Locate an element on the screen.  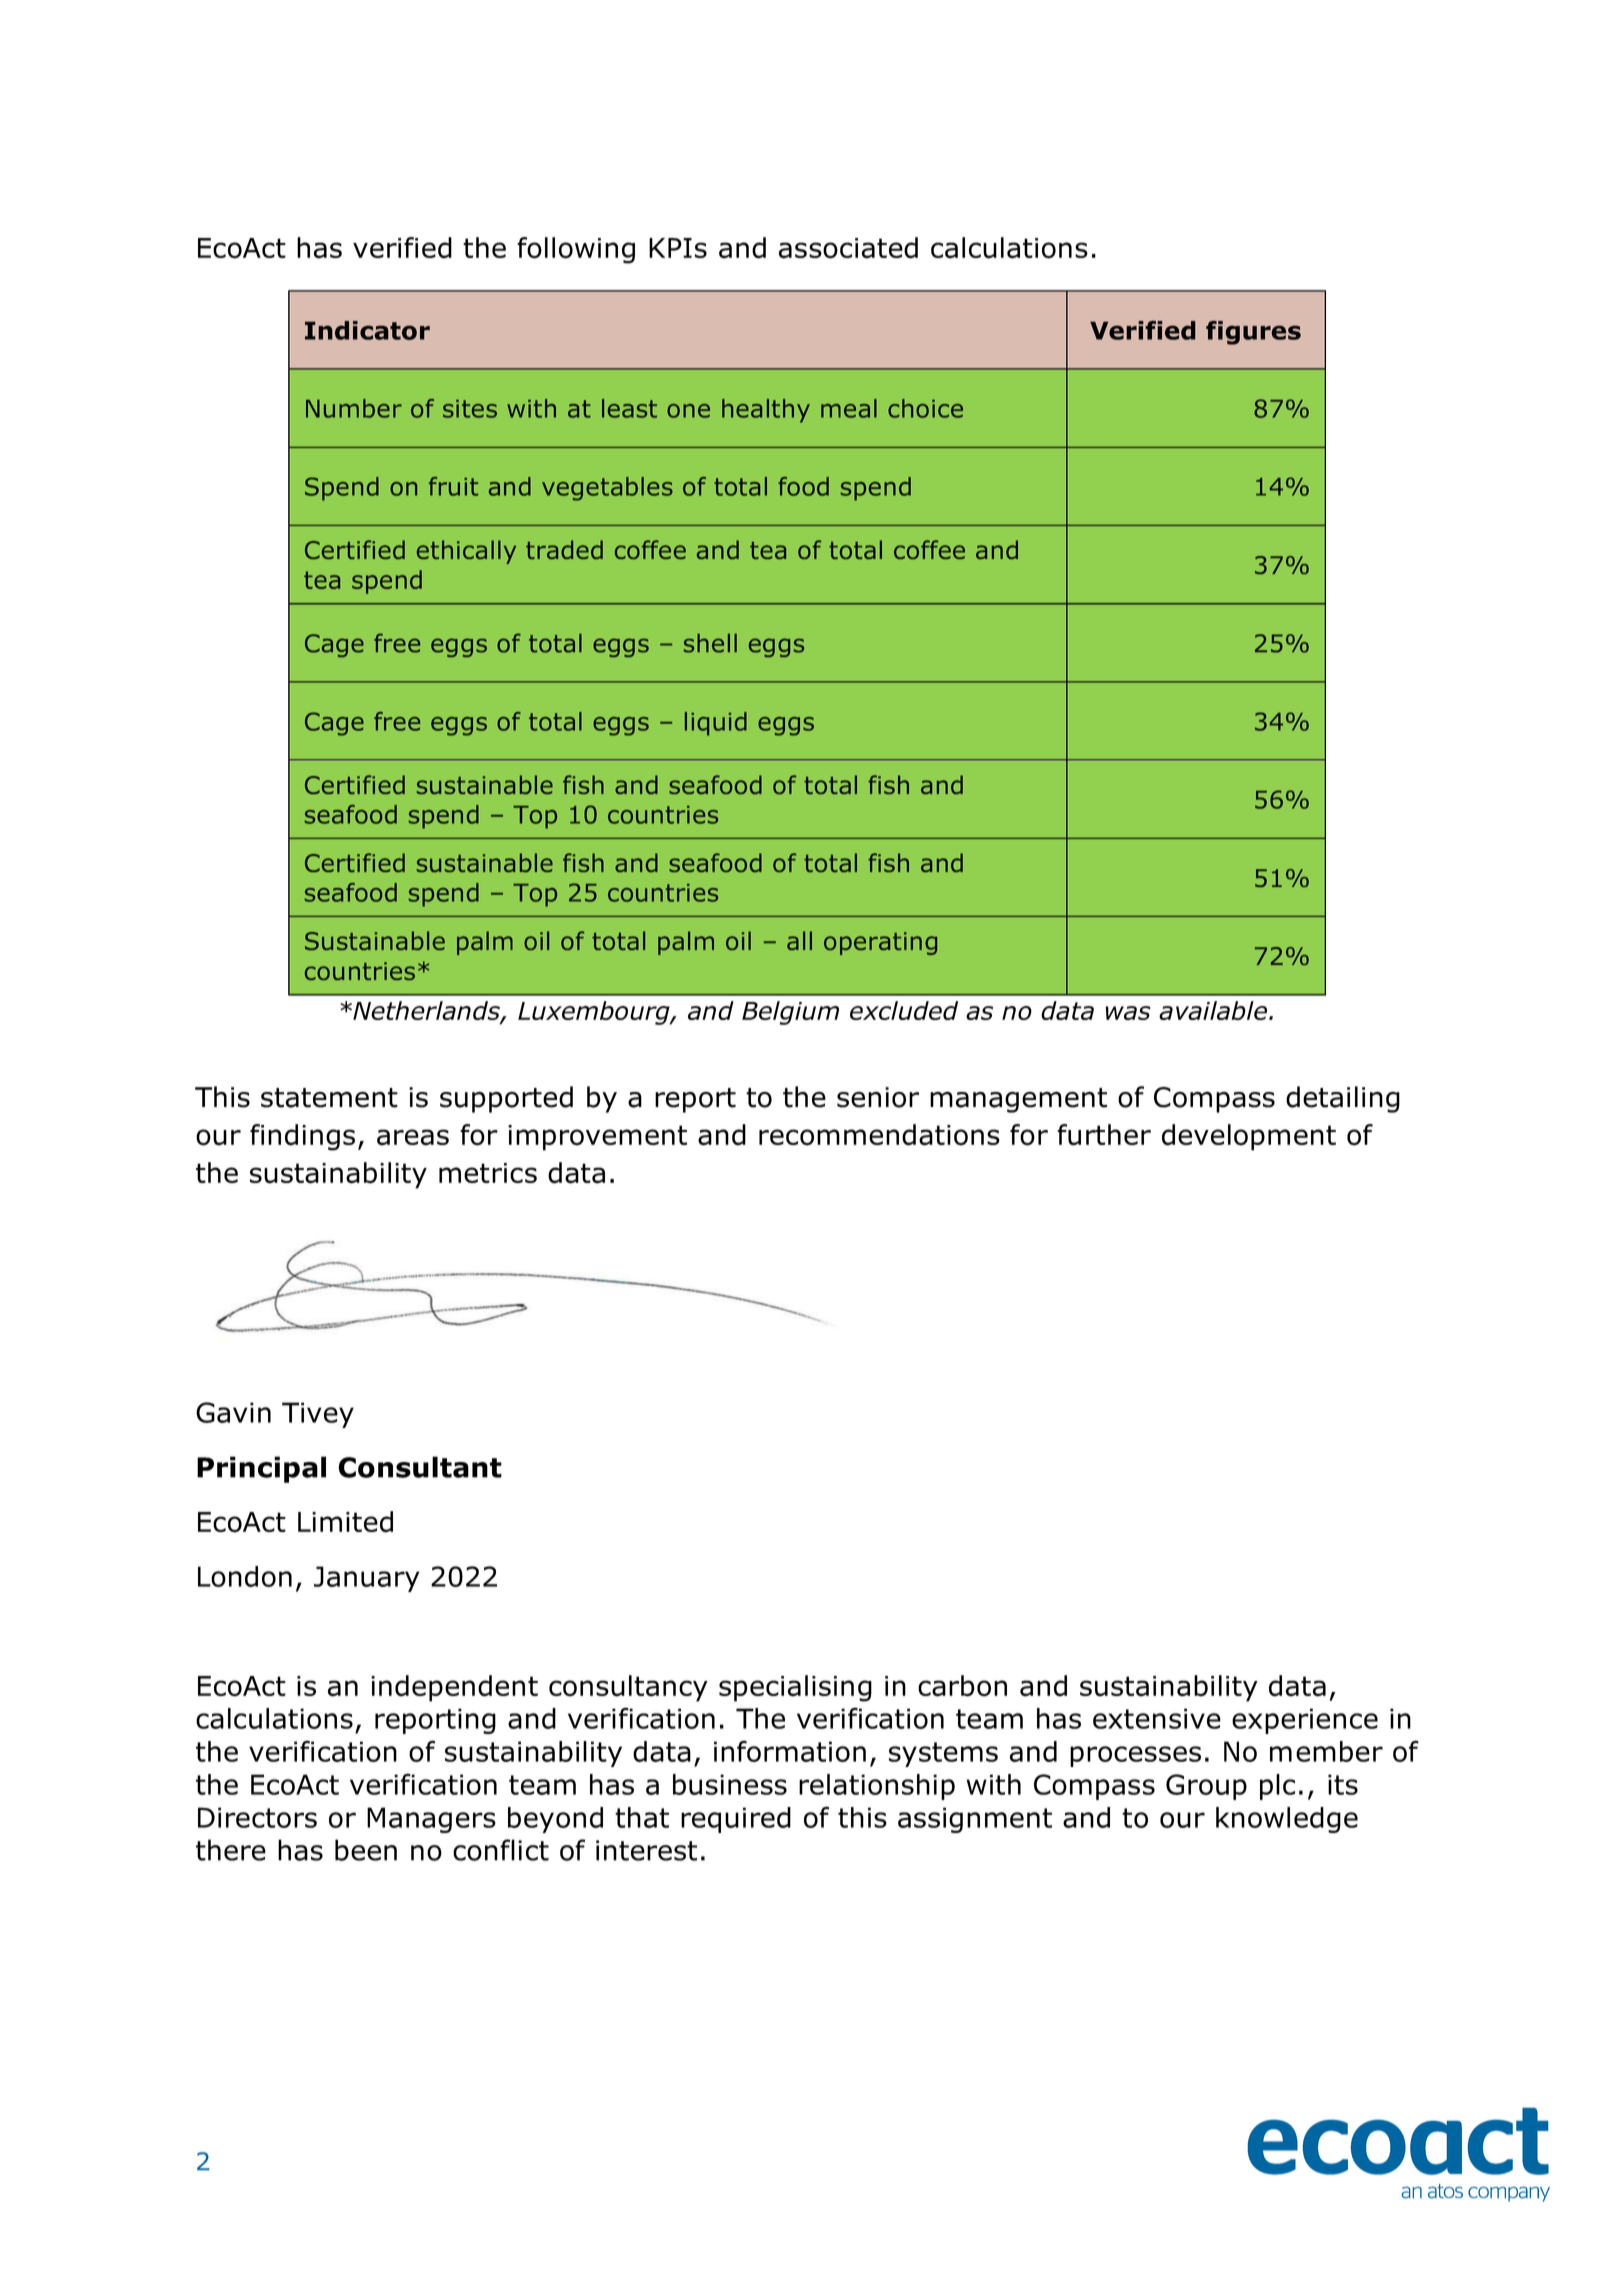
been is located at coordinates (366, 1850).
